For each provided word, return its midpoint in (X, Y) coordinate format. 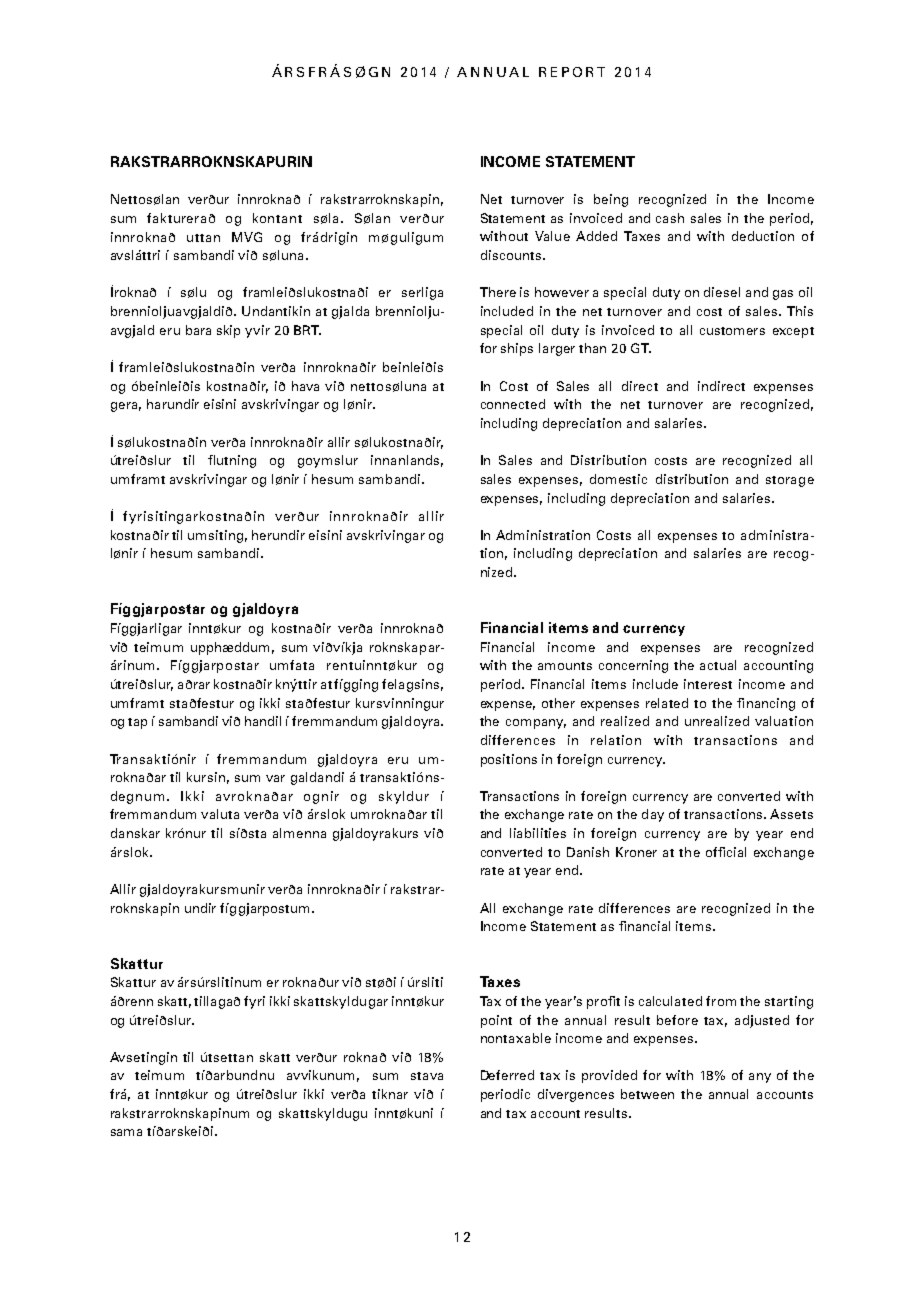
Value (552, 236)
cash (670, 218)
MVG (247, 237)
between (647, 1094)
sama (126, 1132)
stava (427, 1076)
